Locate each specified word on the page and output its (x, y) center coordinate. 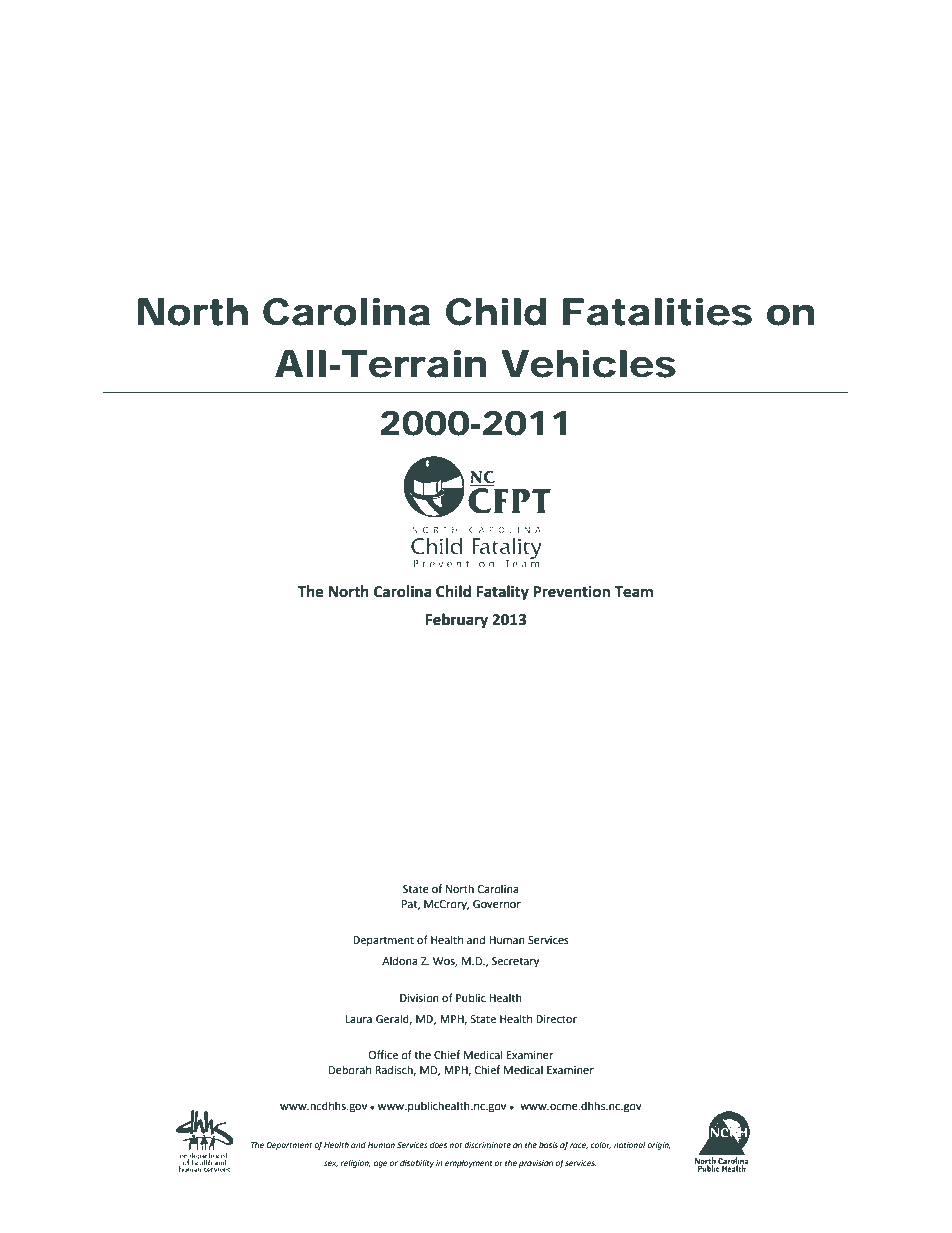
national (630, 1145)
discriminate (487, 1145)
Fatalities (657, 312)
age (381, 1164)
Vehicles (588, 364)
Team (633, 592)
